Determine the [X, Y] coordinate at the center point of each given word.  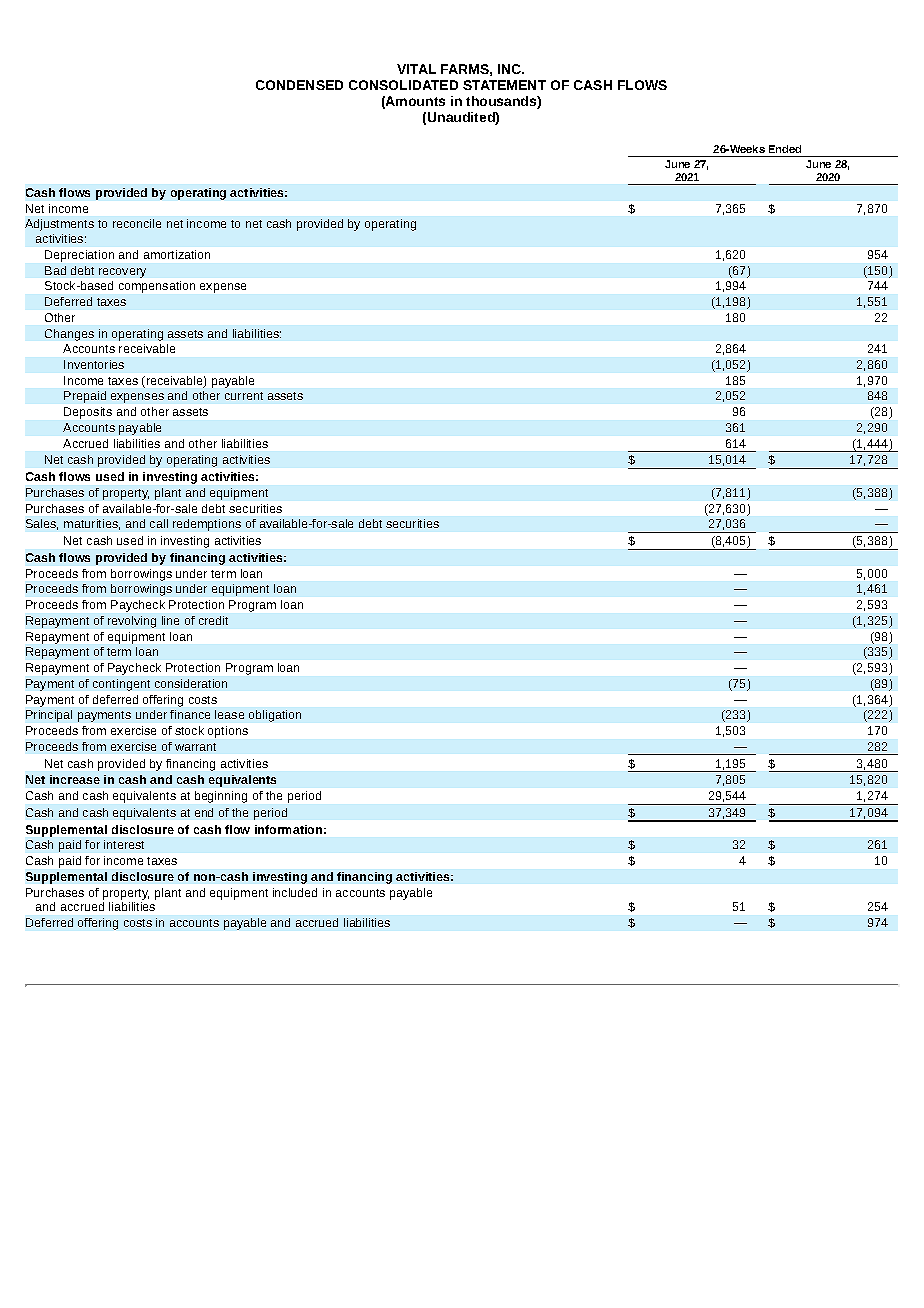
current [244, 396]
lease [229, 714]
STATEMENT [504, 85]
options [228, 732]
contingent [121, 685]
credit [213, 620]
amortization [177, 254]
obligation [275, 716]
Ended [785, 149]
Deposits [88, 413]
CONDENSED [299, 85]
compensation [157, 287]
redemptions [207, 525]
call [159, 523]
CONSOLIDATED [403, 85]
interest [124, 844]
